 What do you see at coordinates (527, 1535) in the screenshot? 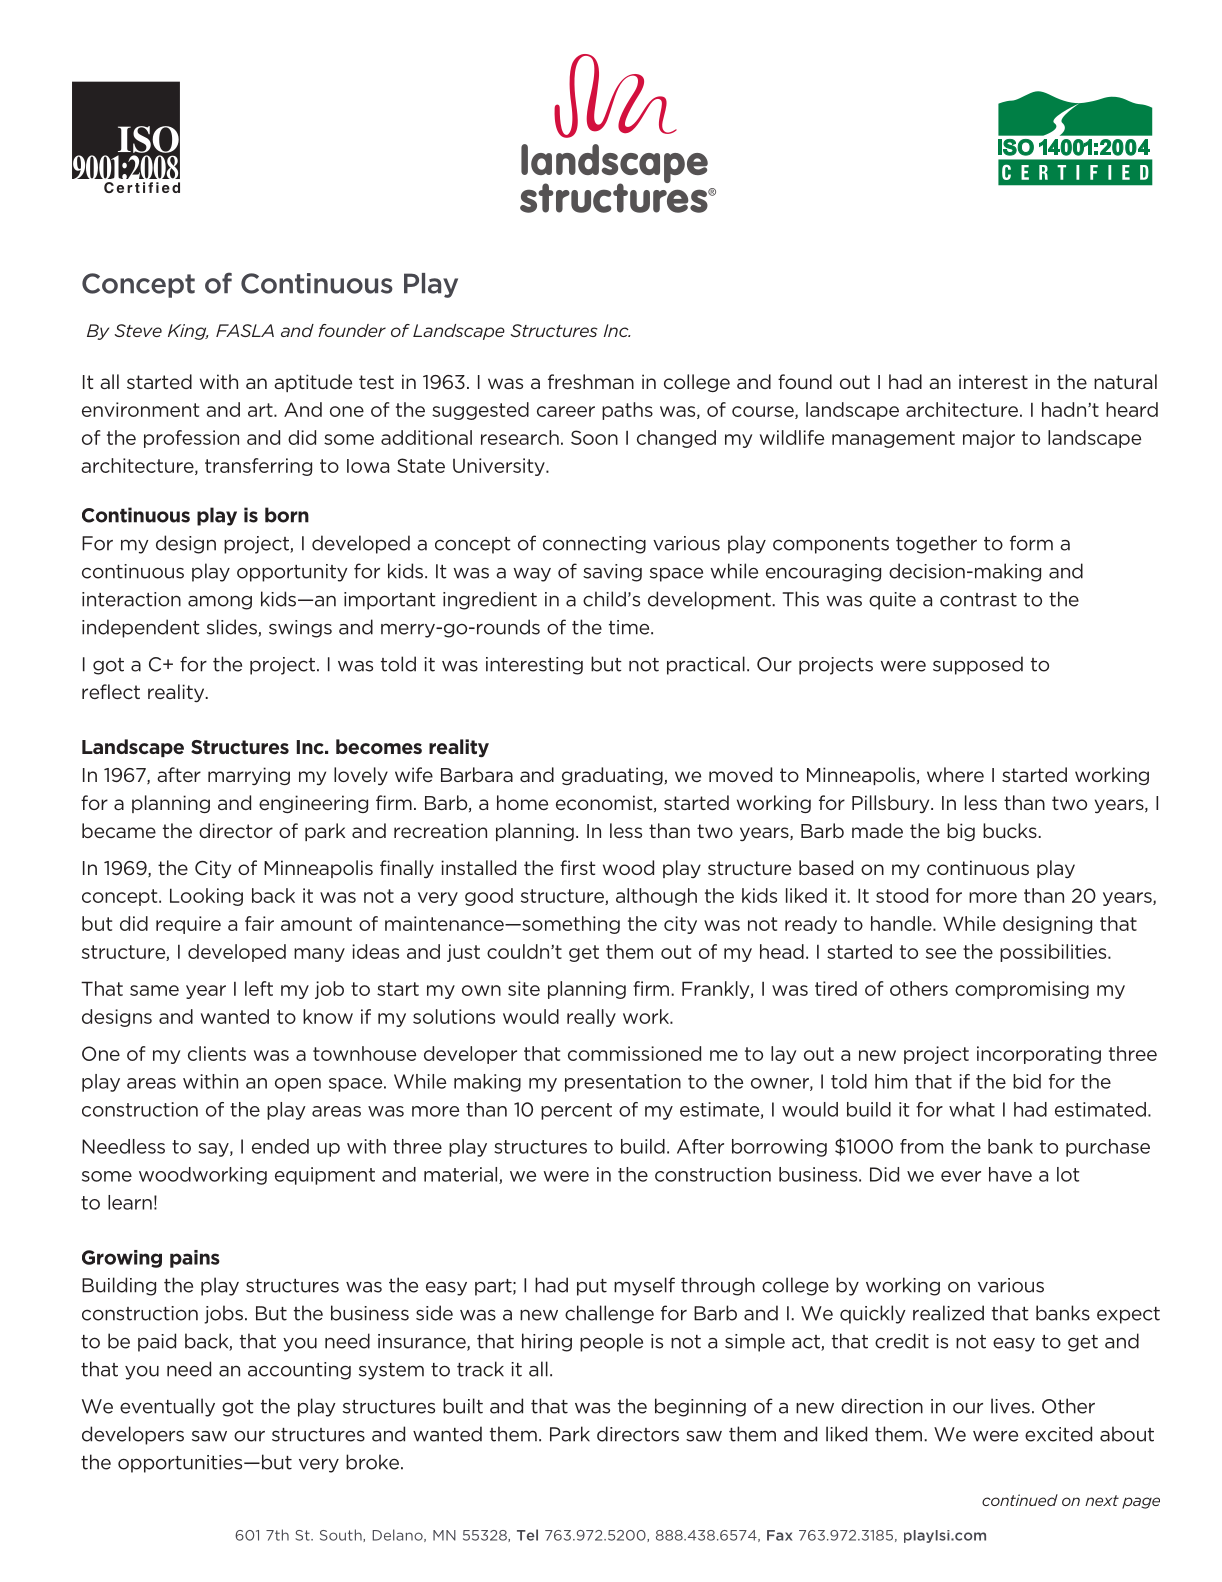
I see `Tel` at bounding box center [527, 1535].
